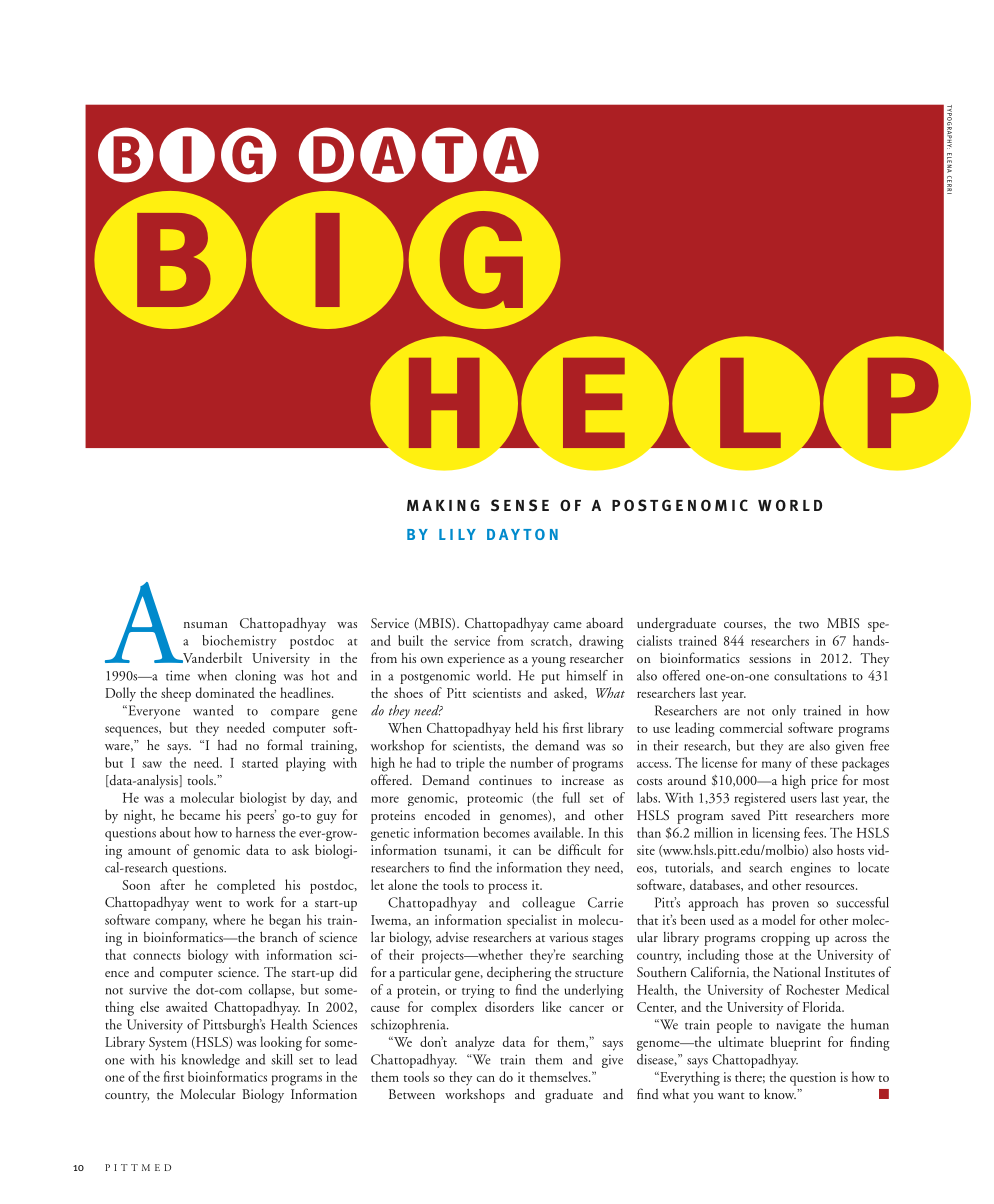  I want to click on two, so click(809, 624).
